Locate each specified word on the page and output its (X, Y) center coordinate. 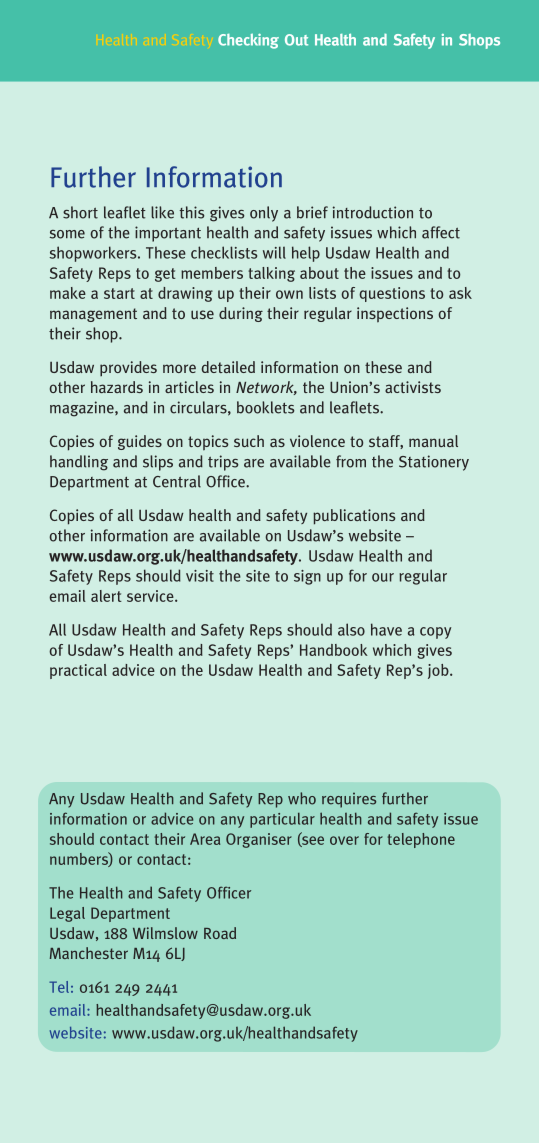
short (80, 212)
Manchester (89, 953)
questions (392, 294)
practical (78, 671)
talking (271, 274)
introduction (373, 212)
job (439, 671)
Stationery (434, 463)
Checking (248, 41)
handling (79, 463)
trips (223, 463)
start (119, 293)
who (302, 798)
